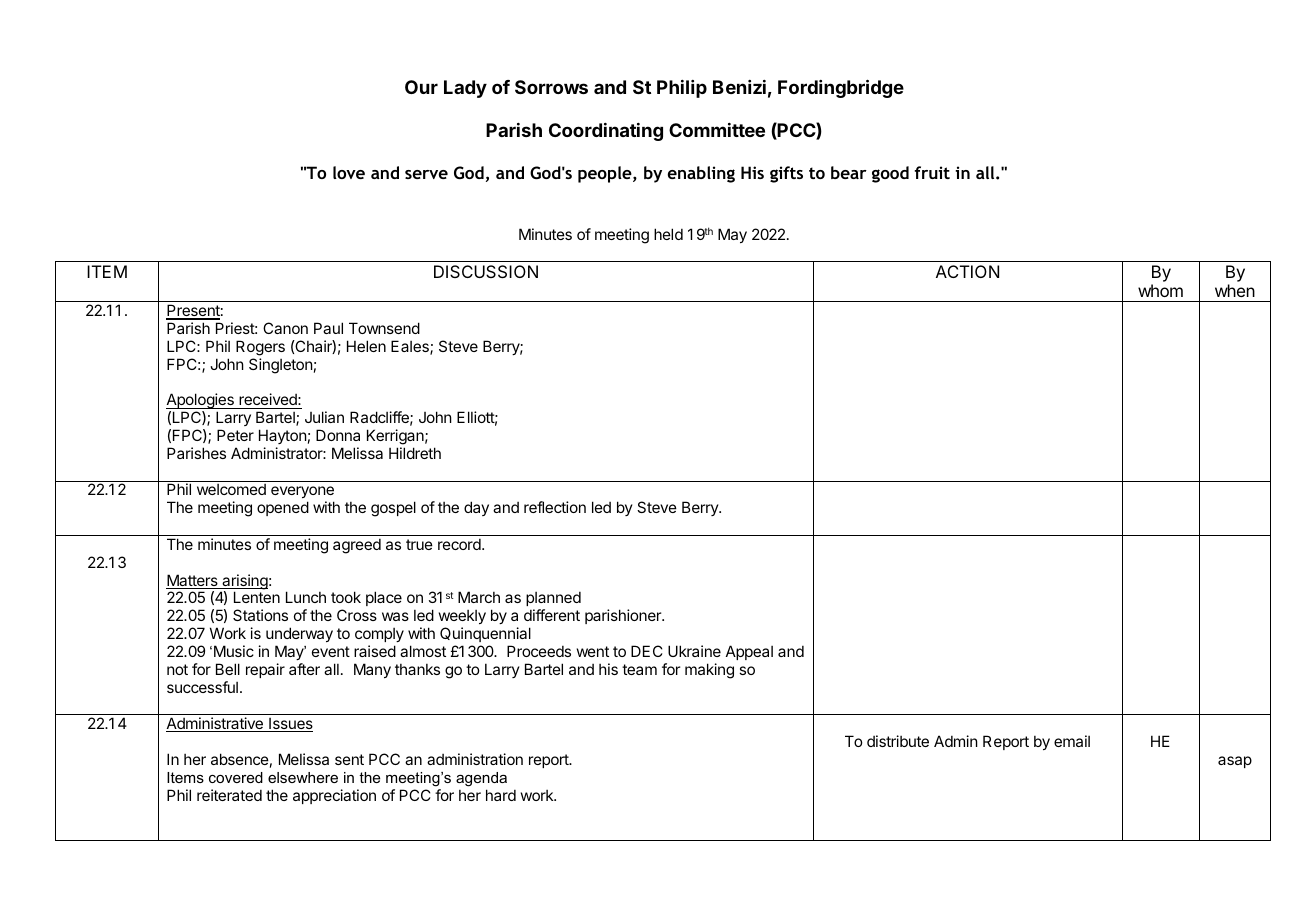  What do you see at coordinates (1072, 741) in the image?
I see `email` at bounding box center [1072, 741].
